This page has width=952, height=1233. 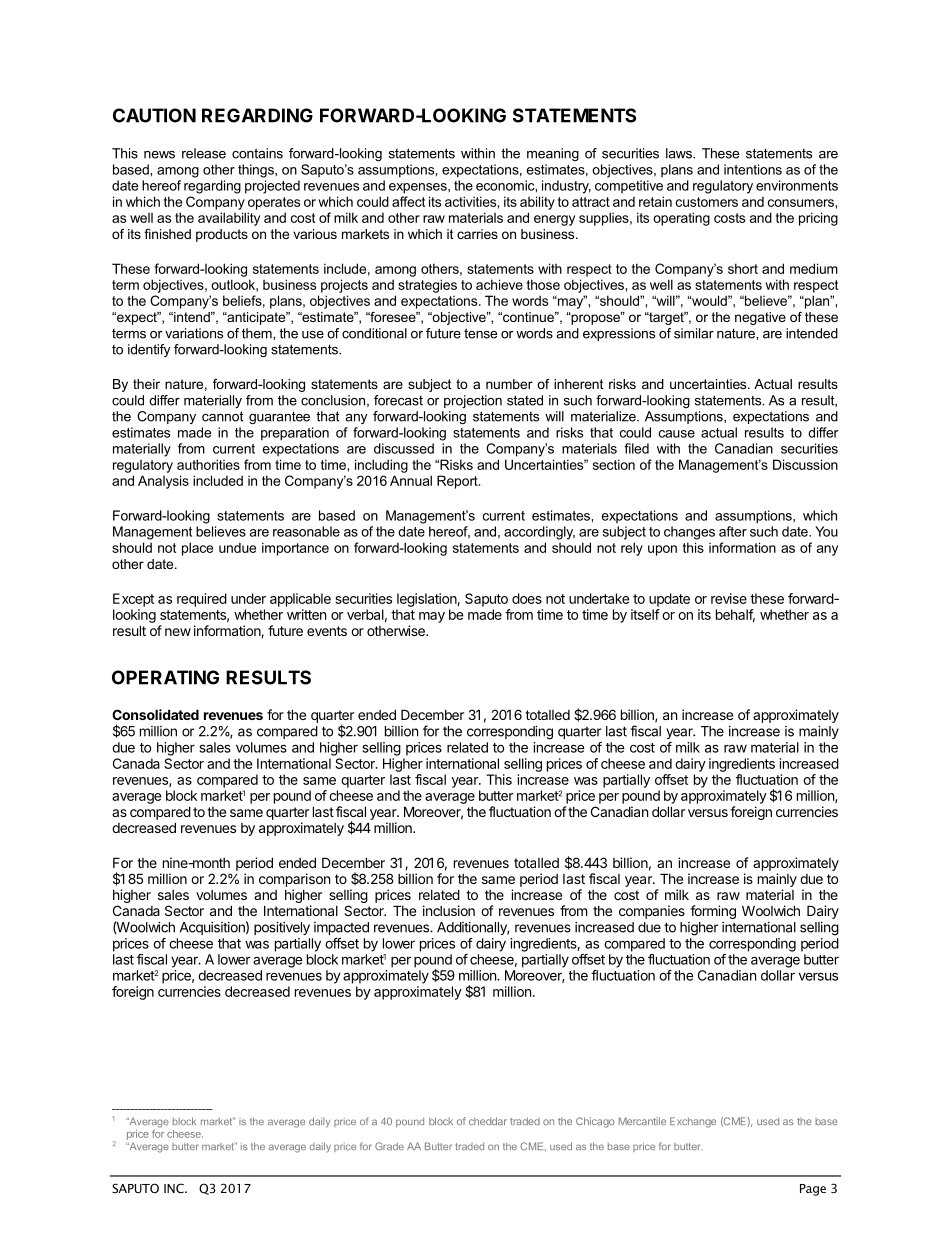 What do you see at coordinates (458, 482) in the page?
I see `Report` at bounding box center [458, 482].
